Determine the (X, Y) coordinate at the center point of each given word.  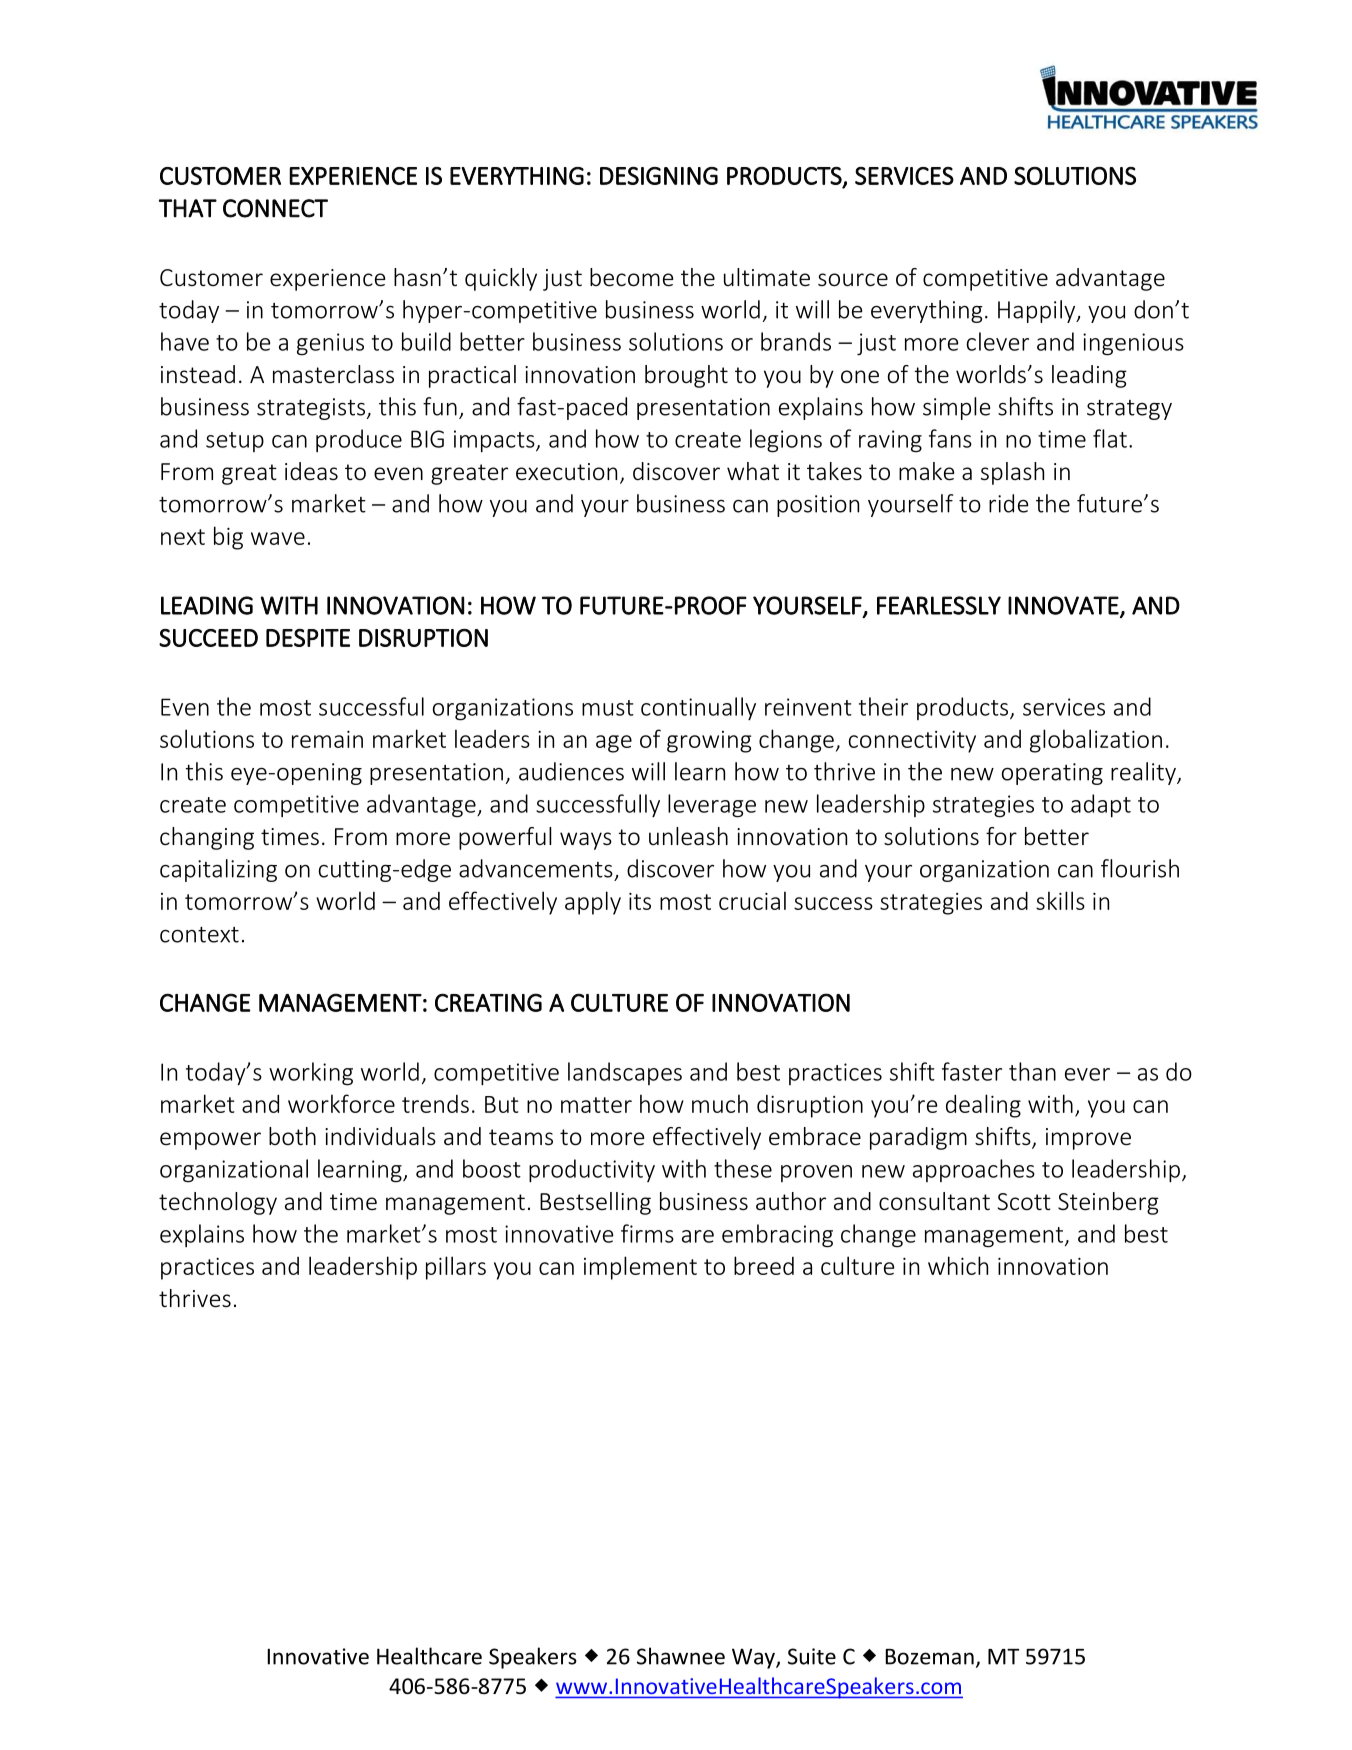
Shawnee (681, 1656)
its (640, 901)
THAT (188, 208)
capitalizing (218, 870)
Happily (1038, 311)
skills (1060, 900)
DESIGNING (659, 176)
